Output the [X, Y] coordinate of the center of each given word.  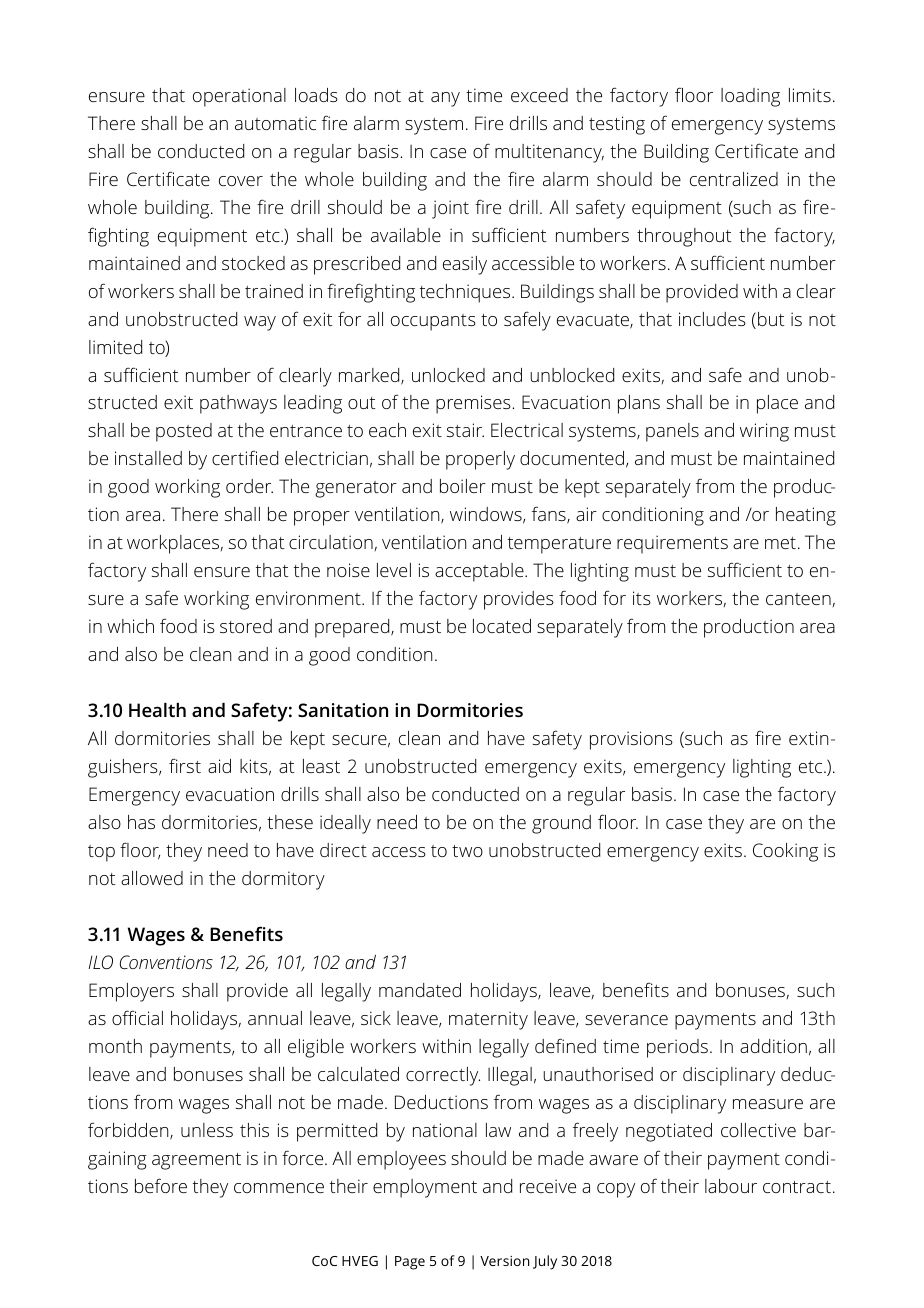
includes [712, 319]
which [130, 626]
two [467, 851]
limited [115, 347]
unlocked [448, 375]
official [137, 1017]
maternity [488, 1020]
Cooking [785, 852]
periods [677, 1048]
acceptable [480, 572]
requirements [672, 544]
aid [219, 766]
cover [241, 181]
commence [279, 1188]
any [445, 99]
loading [750, 97]
